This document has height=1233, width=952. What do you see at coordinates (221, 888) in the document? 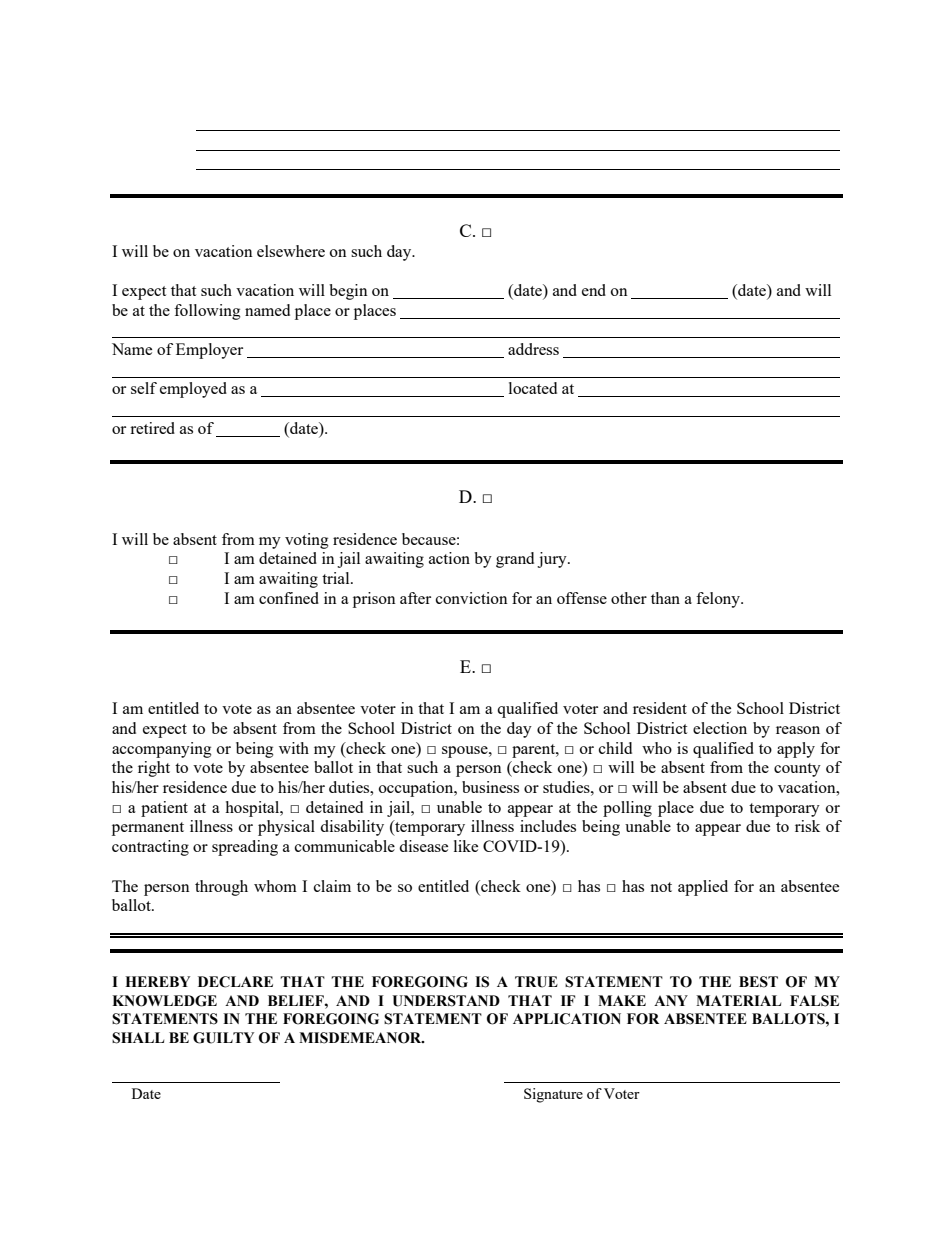
I see `through` at bounding box center [221, 888].
